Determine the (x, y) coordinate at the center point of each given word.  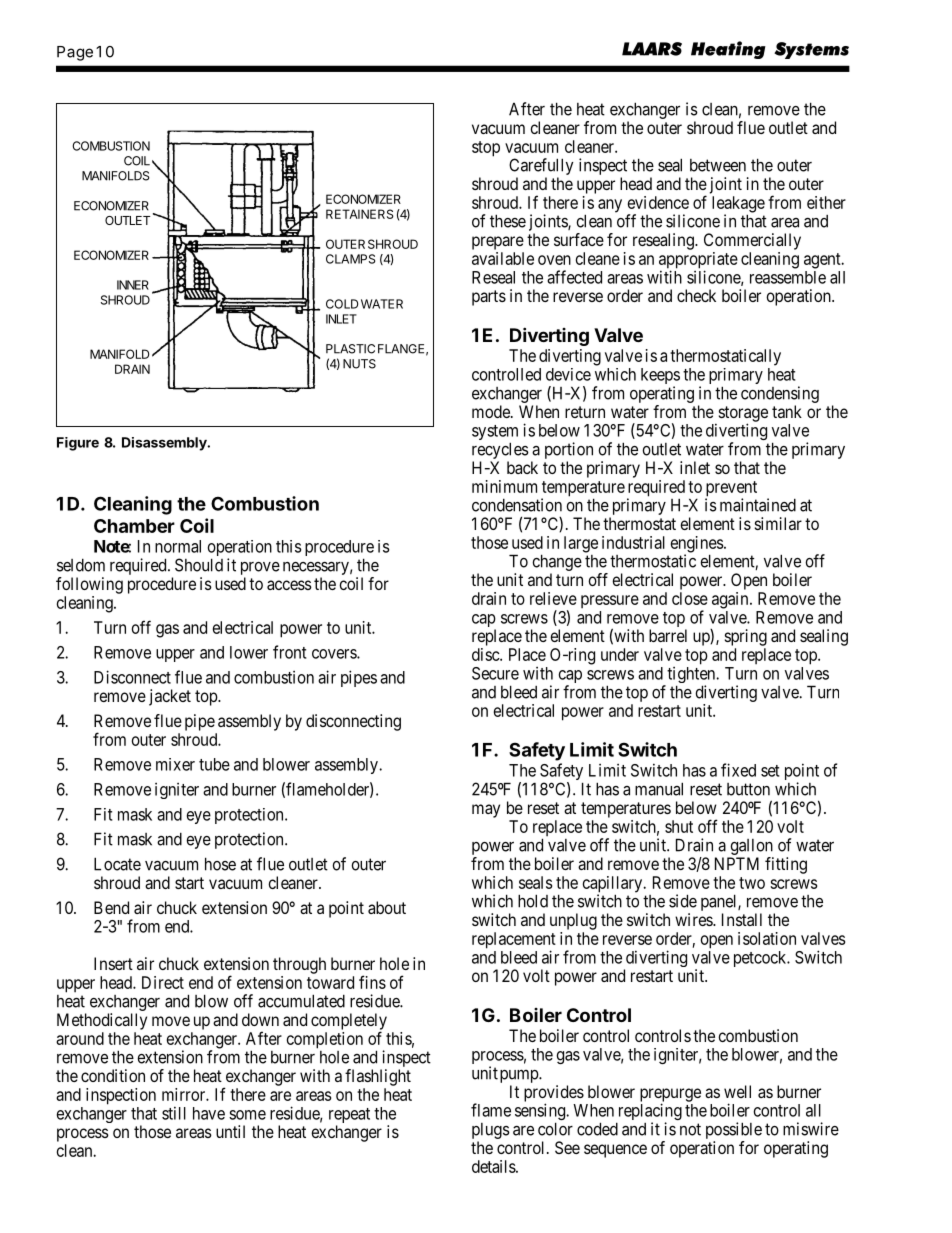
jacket (170, 697)
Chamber (134, 526)
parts (489, 298)
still (174, 1113)
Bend (111, 907)
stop (486, 149)
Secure (495, 673)
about (387, 907)
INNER (133, 285)
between (718, 165)
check (696, 295)
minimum (504, 486)
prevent (731, 490)
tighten (691, 676)
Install (742, 919)
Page (75, 53)
